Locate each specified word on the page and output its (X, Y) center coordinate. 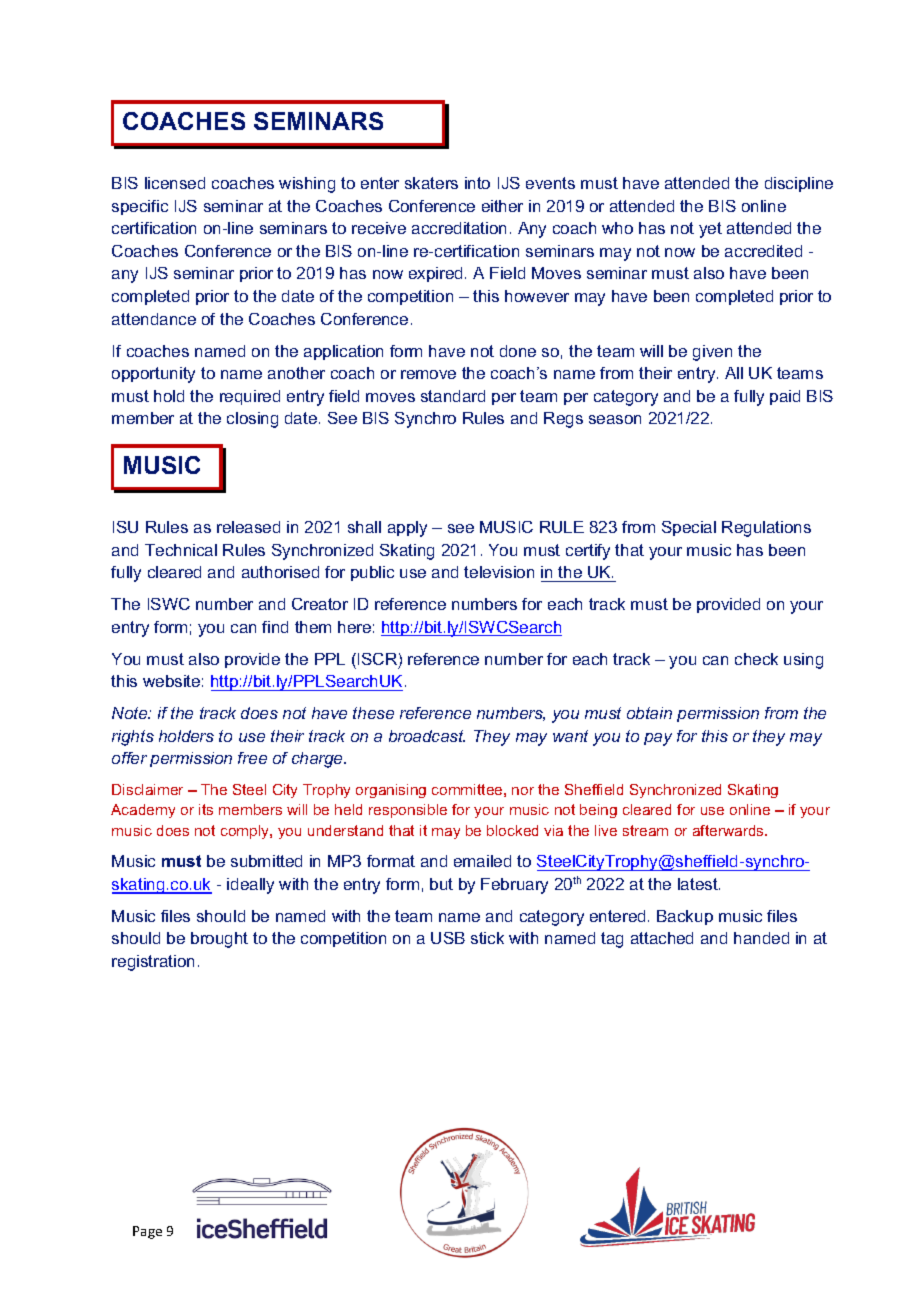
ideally (250, 886)
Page (147, 1232)
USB (448, 938)
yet (710, 230)
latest (699, 884)
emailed (482, 861)
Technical (181, 550)
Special (689, 528)
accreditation (459, 228)
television (499, 572)
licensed (175, 183)
